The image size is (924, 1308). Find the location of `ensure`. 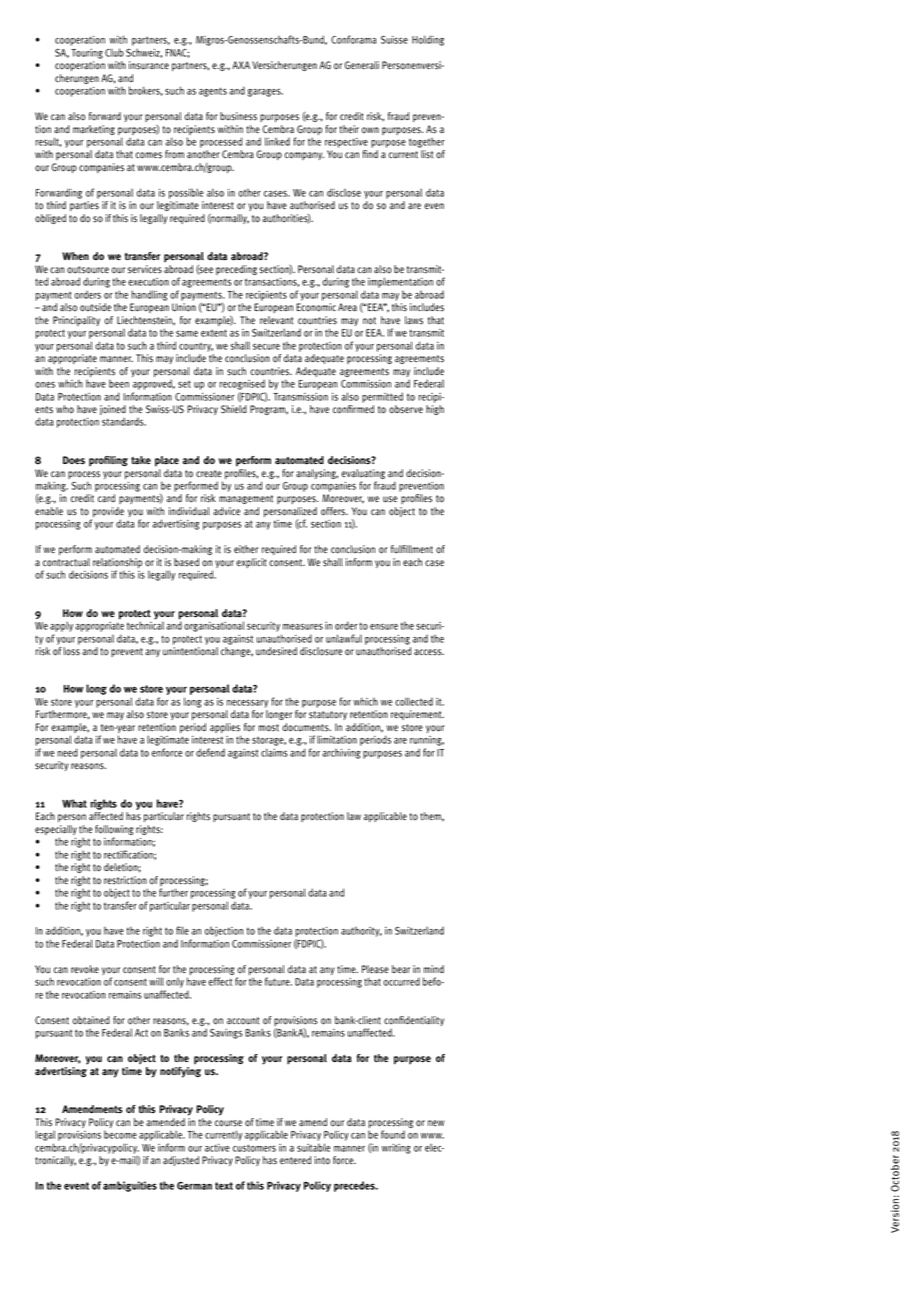

ensure is located at coordinates (384, 626).
